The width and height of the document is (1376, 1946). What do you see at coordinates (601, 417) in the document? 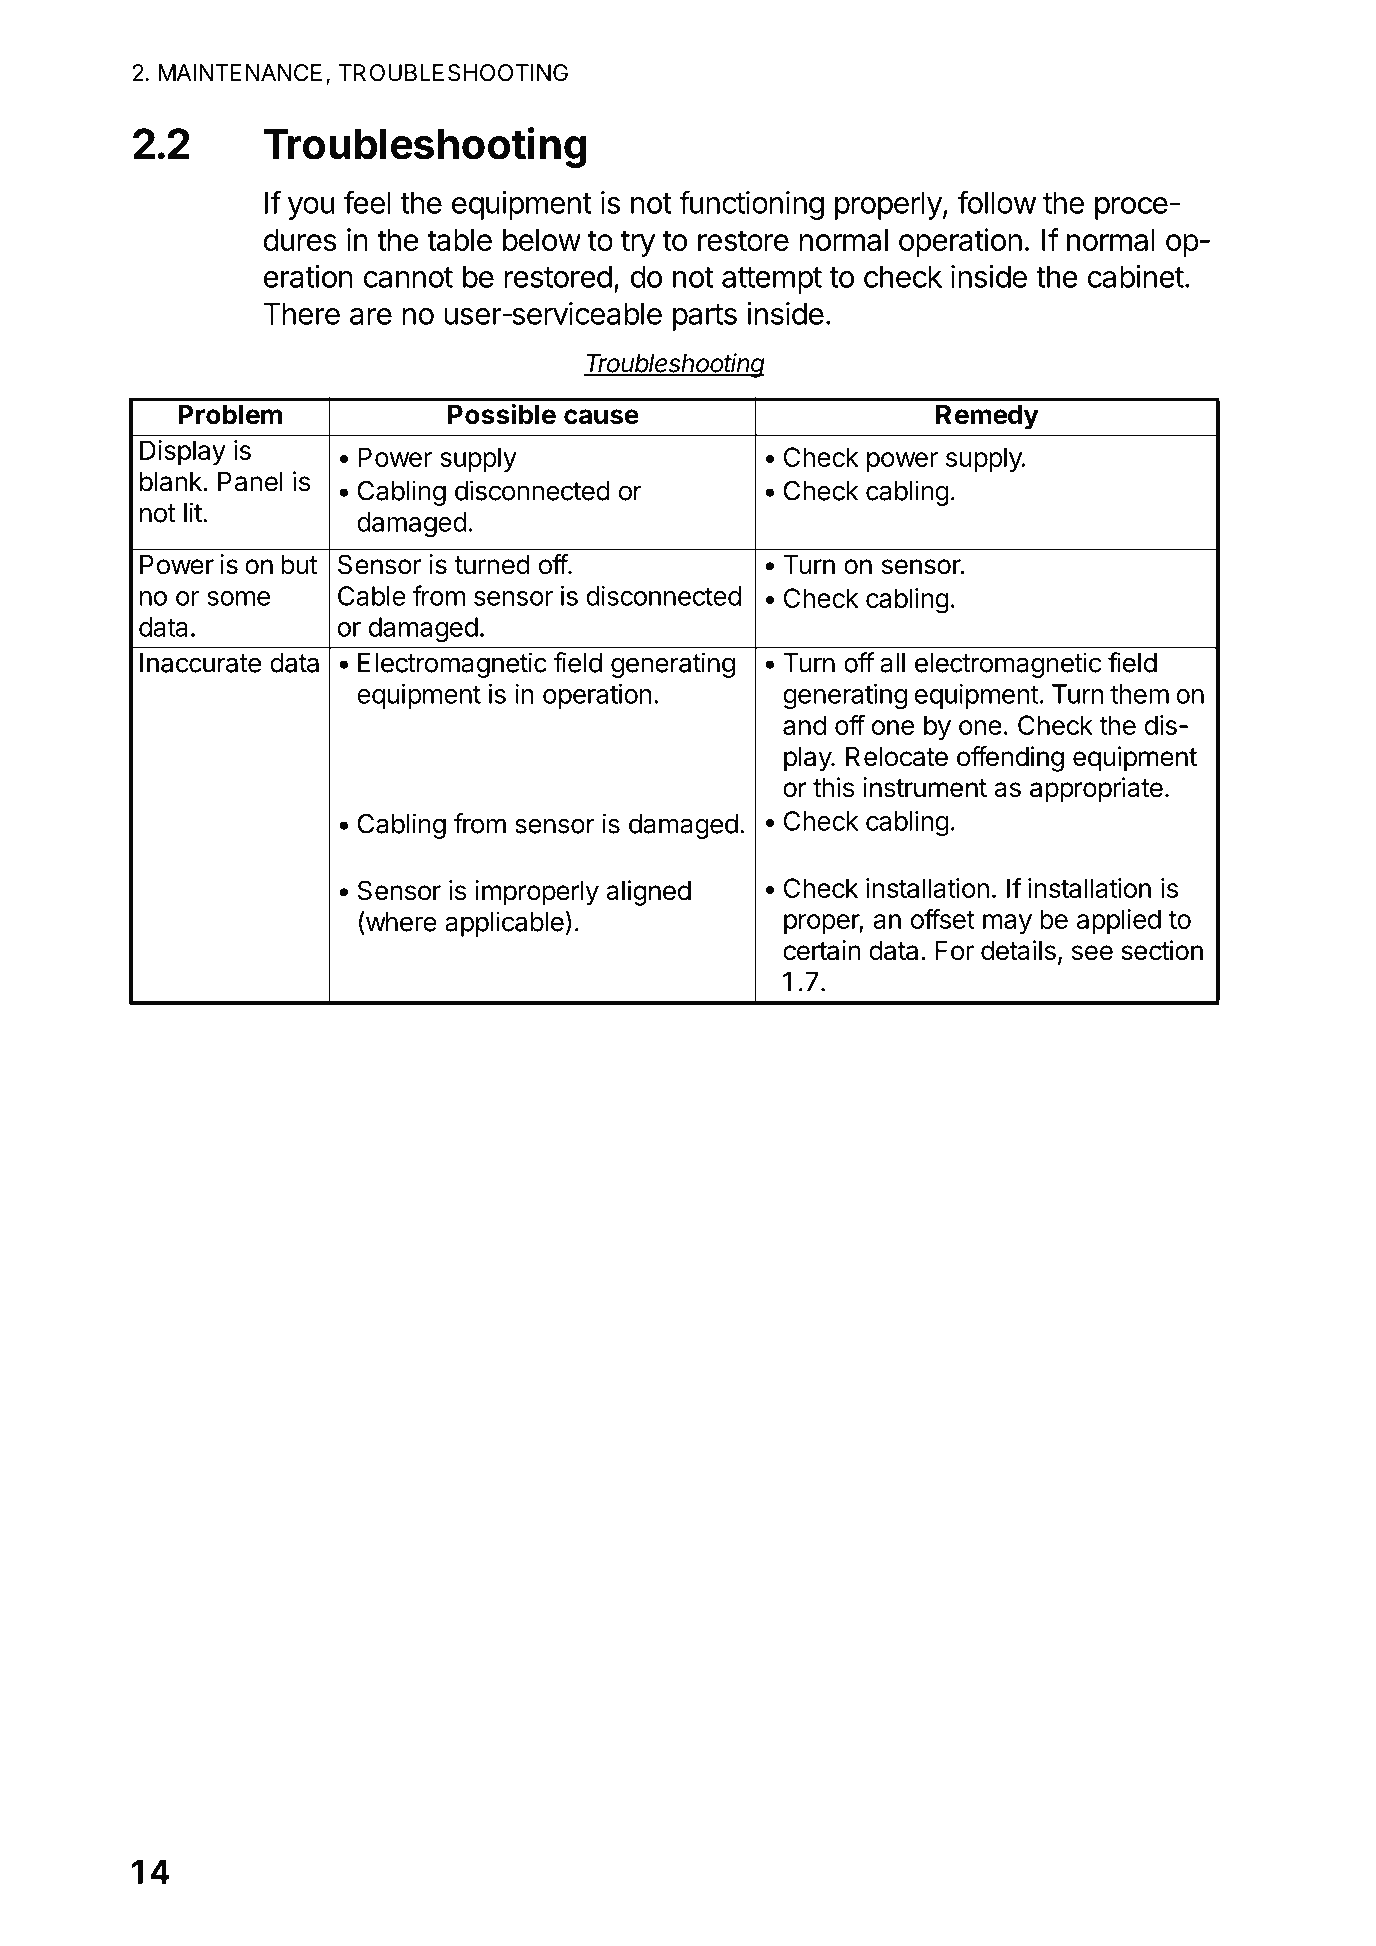
I see `cause` at bounding box center [601, 417].
